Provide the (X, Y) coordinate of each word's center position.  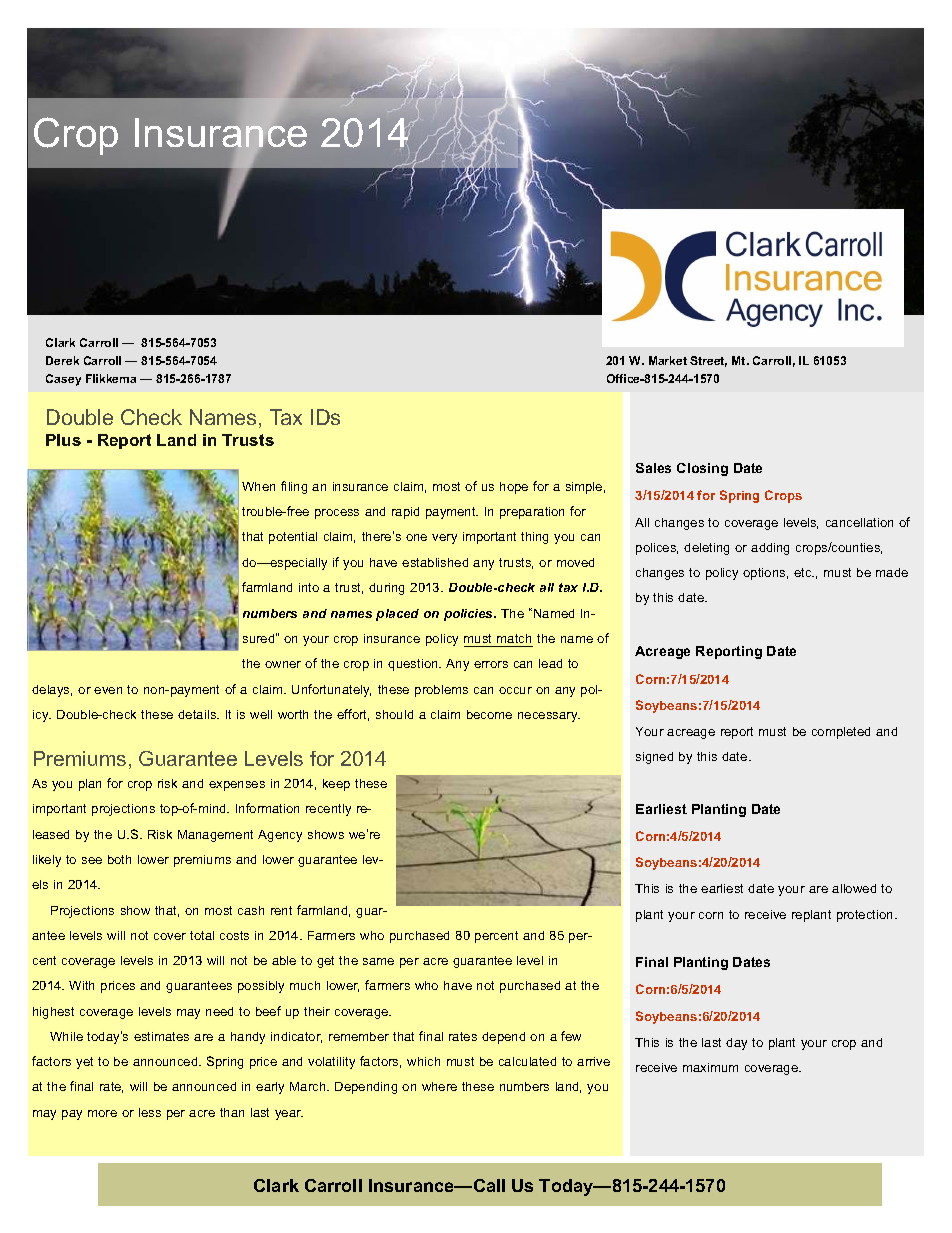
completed (841, 733)
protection (866, 916)
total (202, 935)
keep (336, 785)
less (150, 1112)
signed (654, 758)
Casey (63, 380)
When (258, 486)
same (378, 961)
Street (708, 361)
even (108, 690)
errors (491, 664)
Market (668, 360)
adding (770, 549)
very (444, 539)
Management (215, 836)
